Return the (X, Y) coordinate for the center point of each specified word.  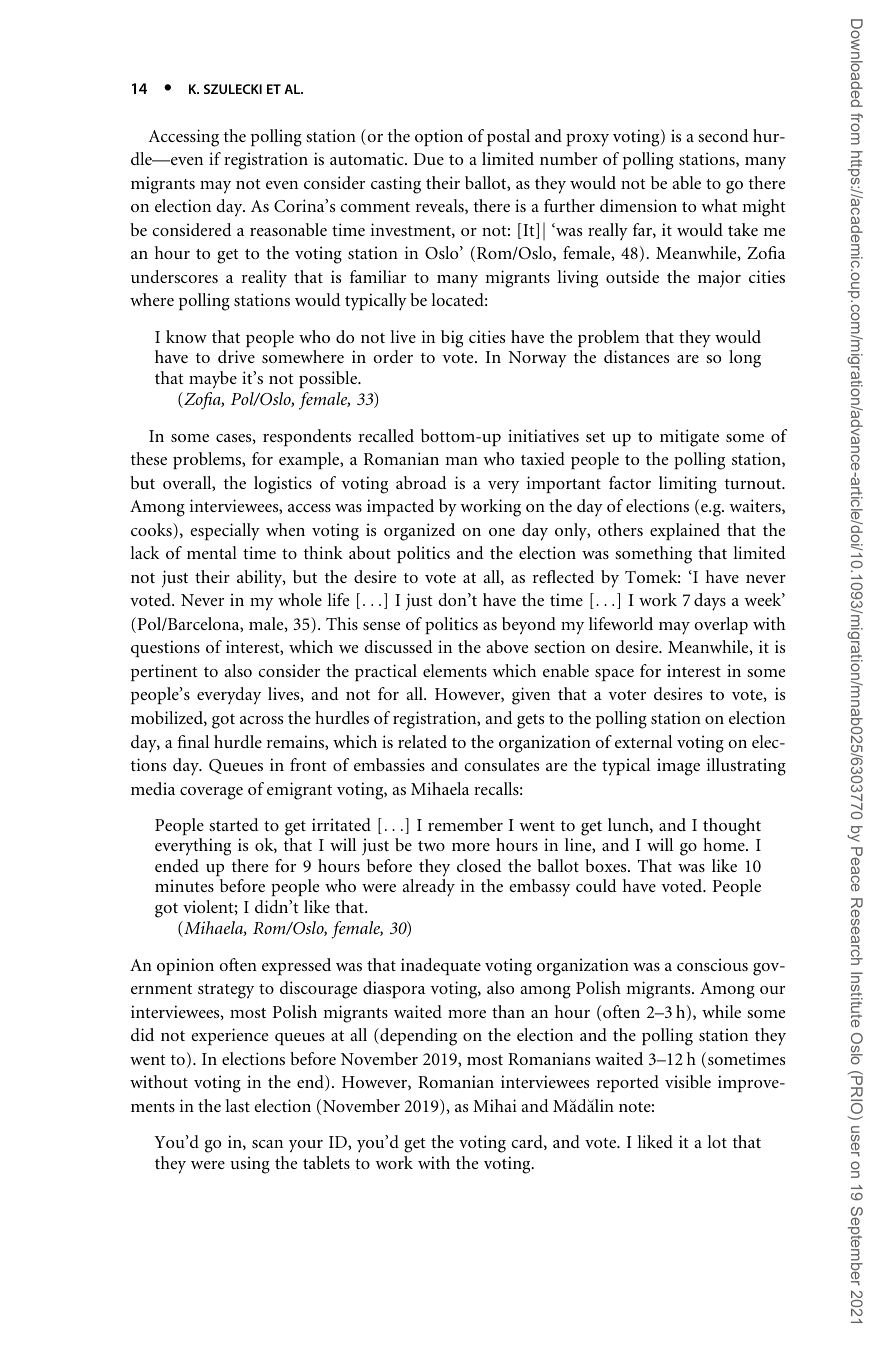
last (237, 1105)
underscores (174, 276)
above (507, 646)
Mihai (495, 1105)
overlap (721, 625)
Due (429, 159)
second (723, 135)
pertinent (164, 672)
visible (688, 1081)
